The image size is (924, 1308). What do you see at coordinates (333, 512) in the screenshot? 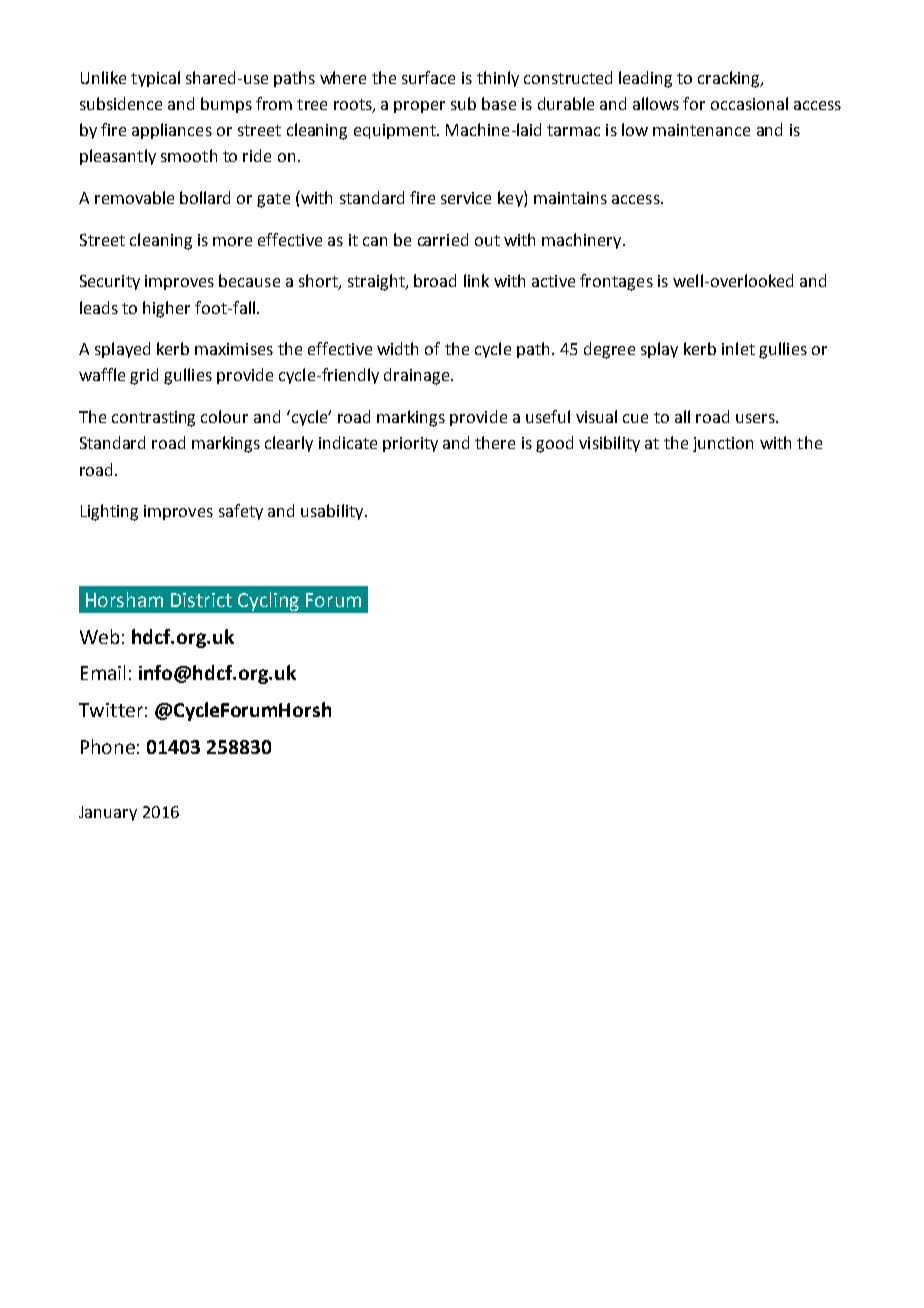
I see `usability` at bounding box center [333, 512].
